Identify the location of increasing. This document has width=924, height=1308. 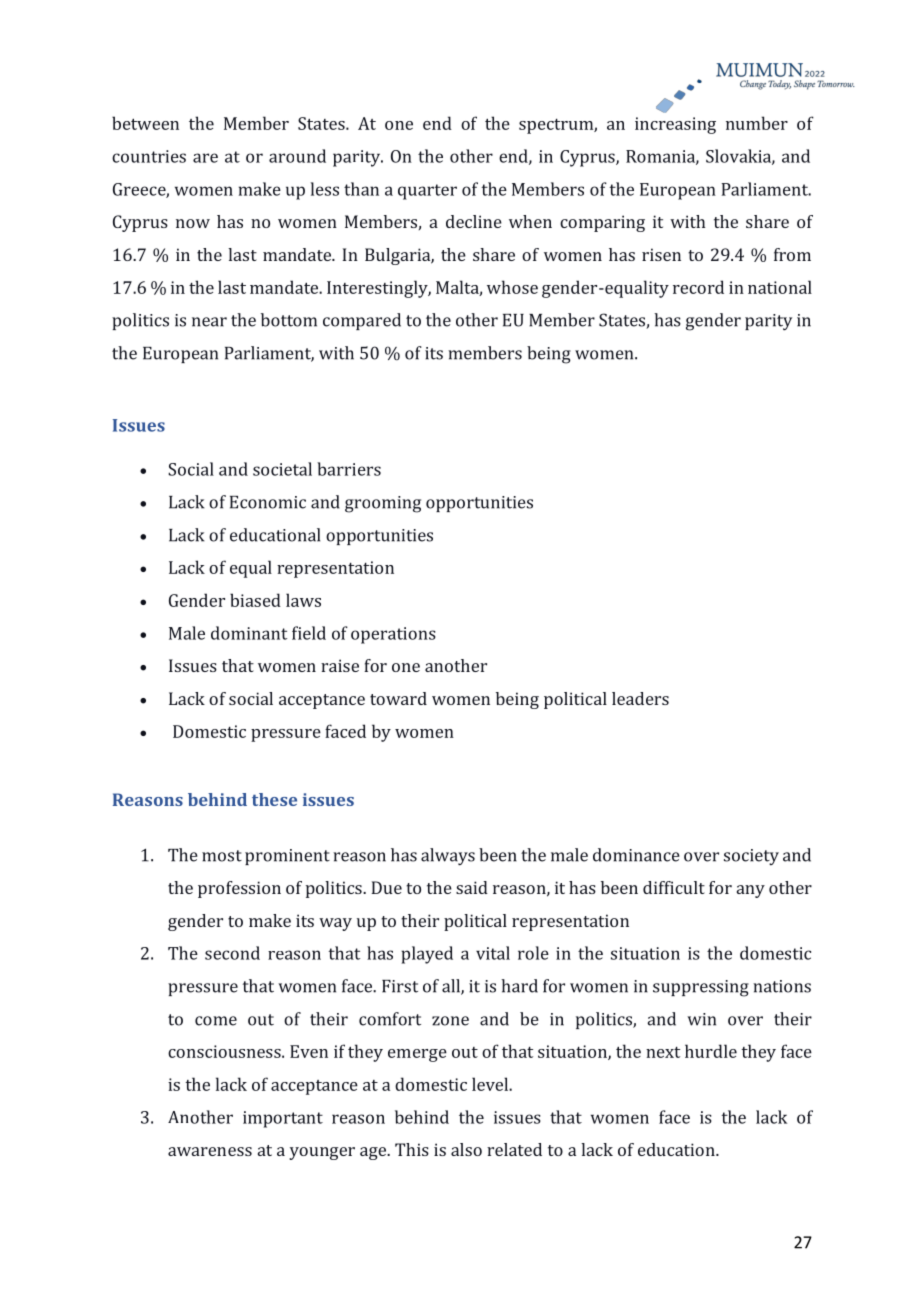
(675, 125).
